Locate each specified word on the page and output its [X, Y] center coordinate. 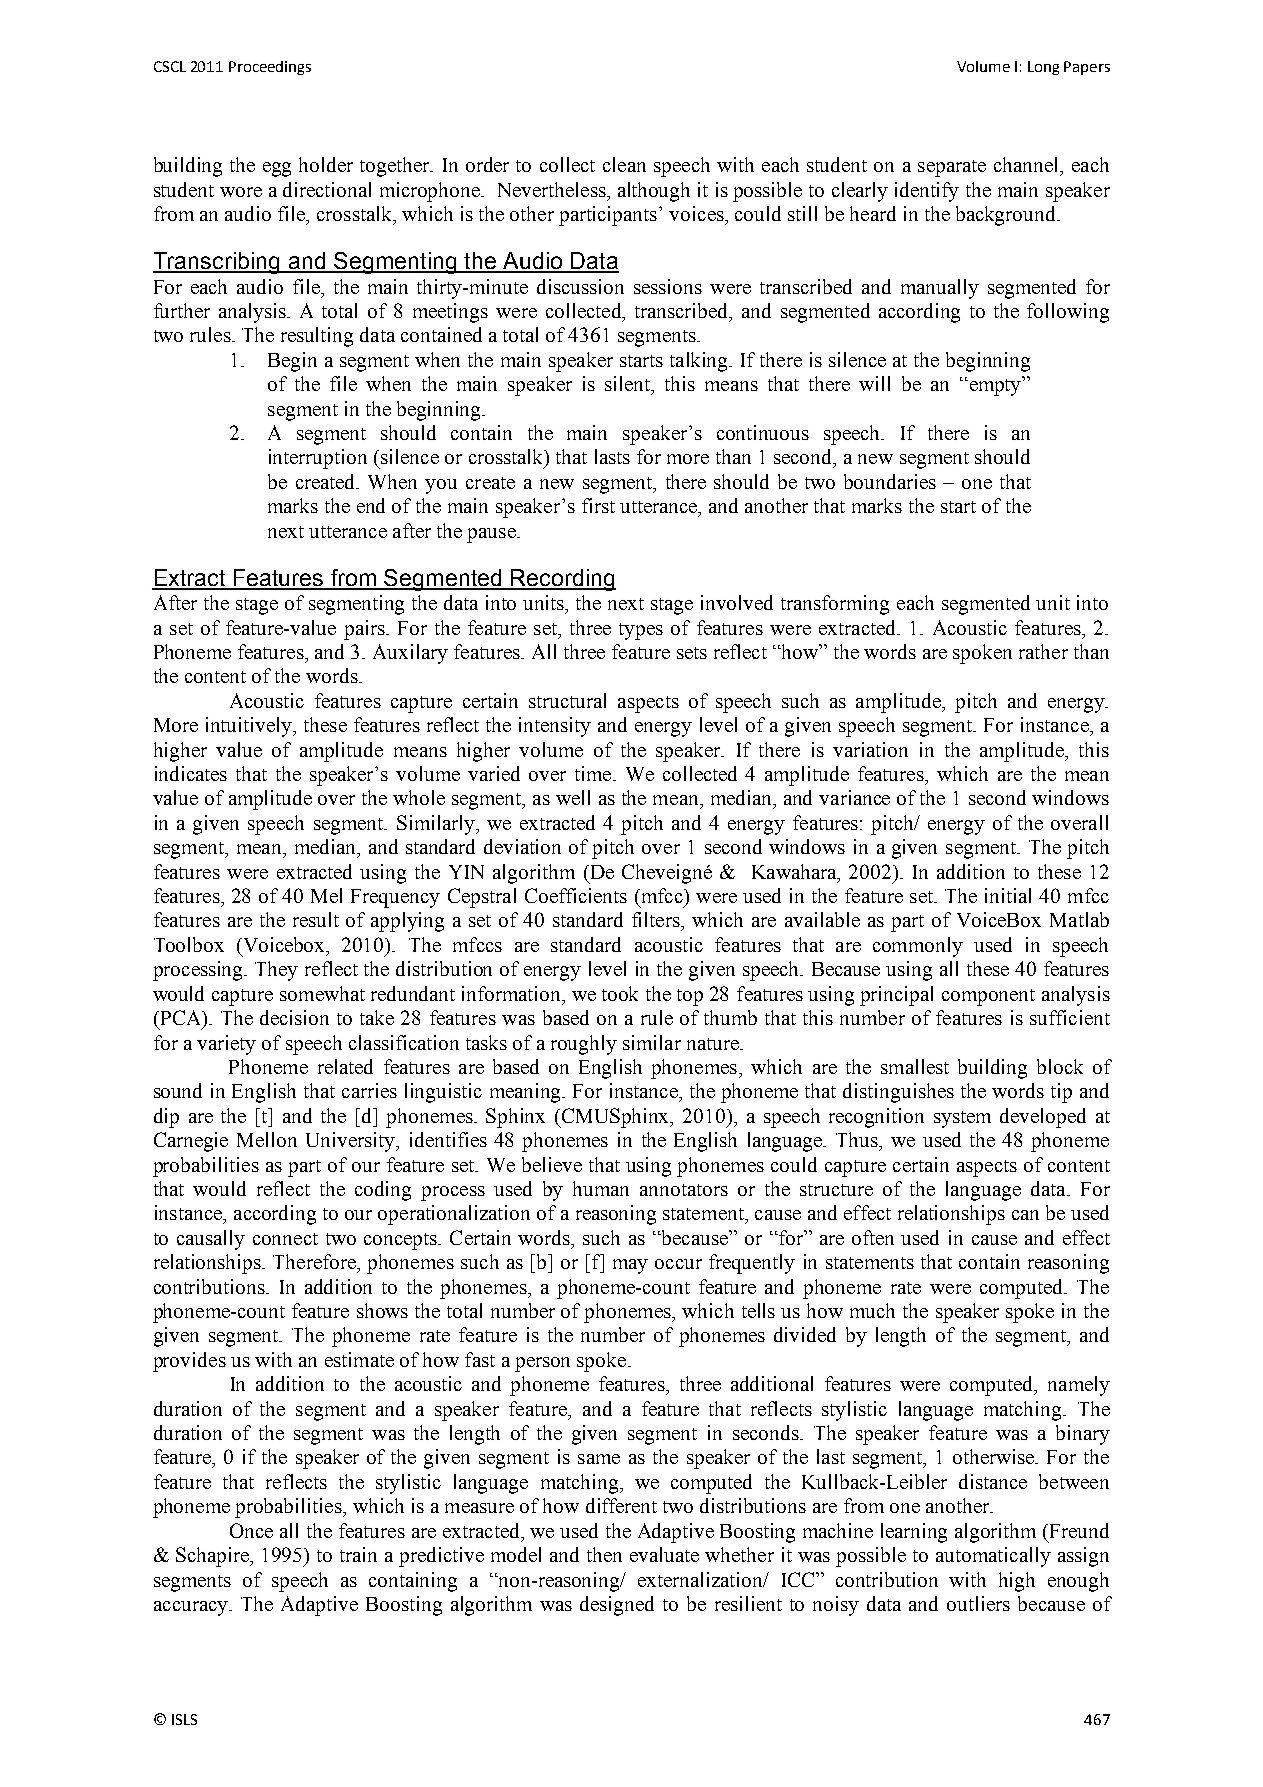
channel [1027, 164]
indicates [191, 773]
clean [624, 164]
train [358, 1554]
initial [1008, 895]
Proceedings [270, 68]
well [573, 797]
